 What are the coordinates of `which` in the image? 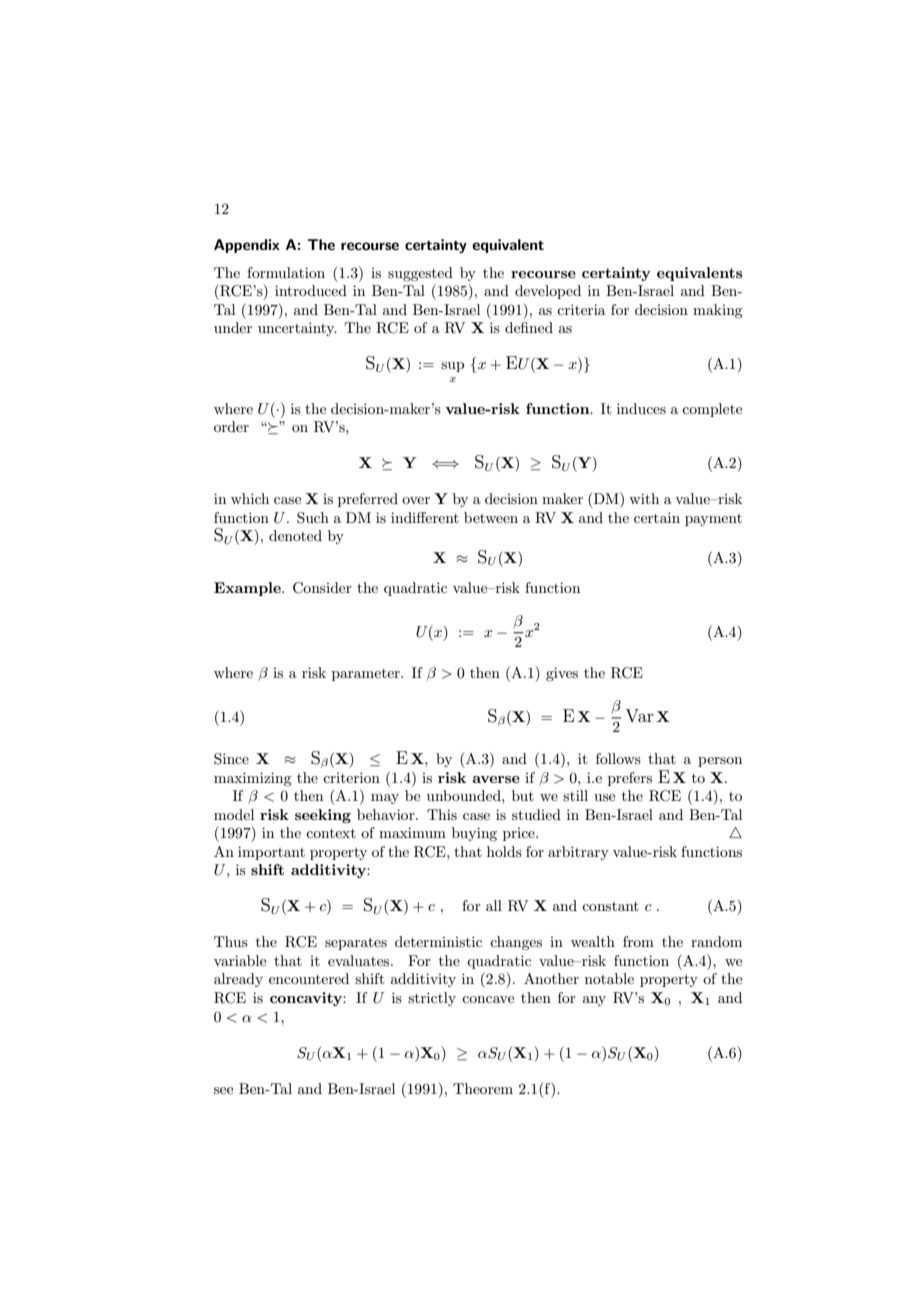 It's located at (250, 498).
